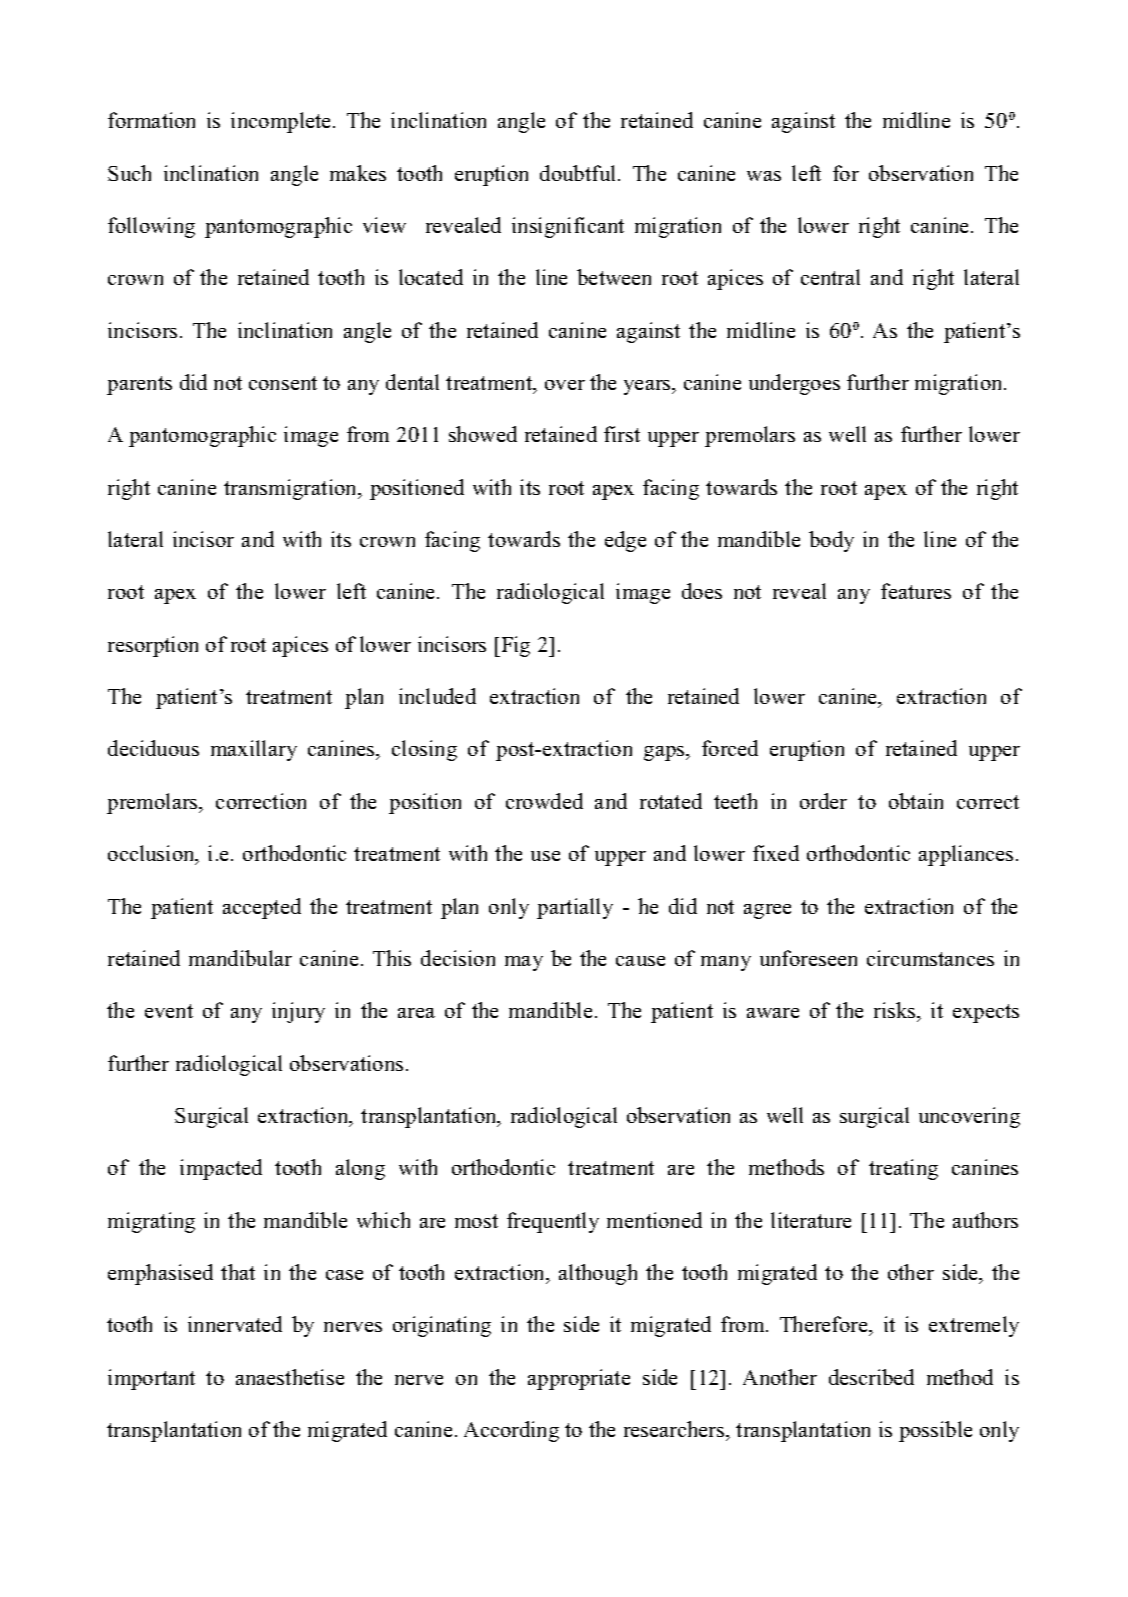  Describe the element at coordinates (282, 122) in the document. I see `incomplete` at that location.
